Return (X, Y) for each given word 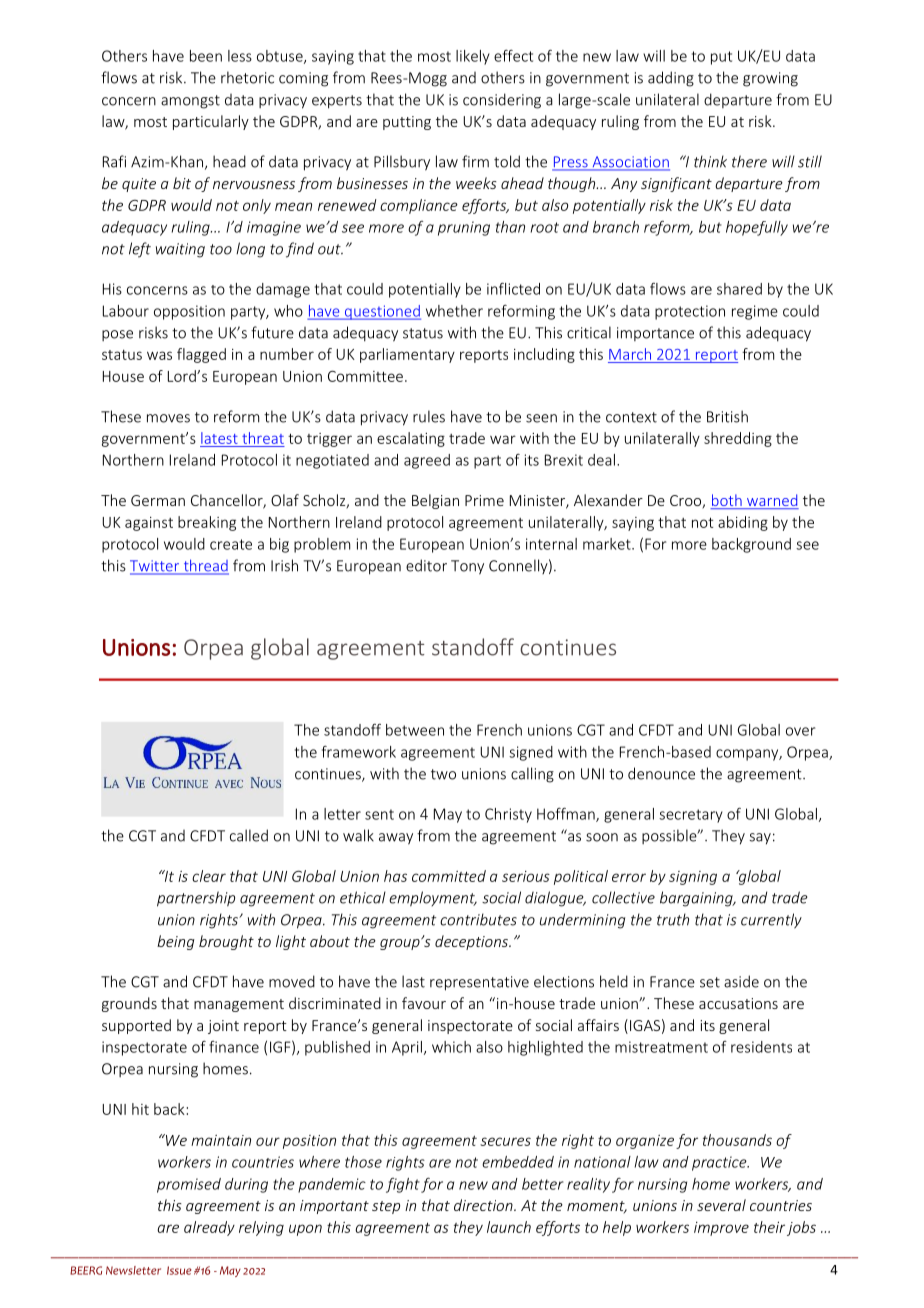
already (209, 1228)
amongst (190, 102)
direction (484, 1205)
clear (209, 876)
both (727, 501)
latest (219, 438)
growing (770, 79)
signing (693, 878)
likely (473, 57)
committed (449, 876)
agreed (427, 461)
